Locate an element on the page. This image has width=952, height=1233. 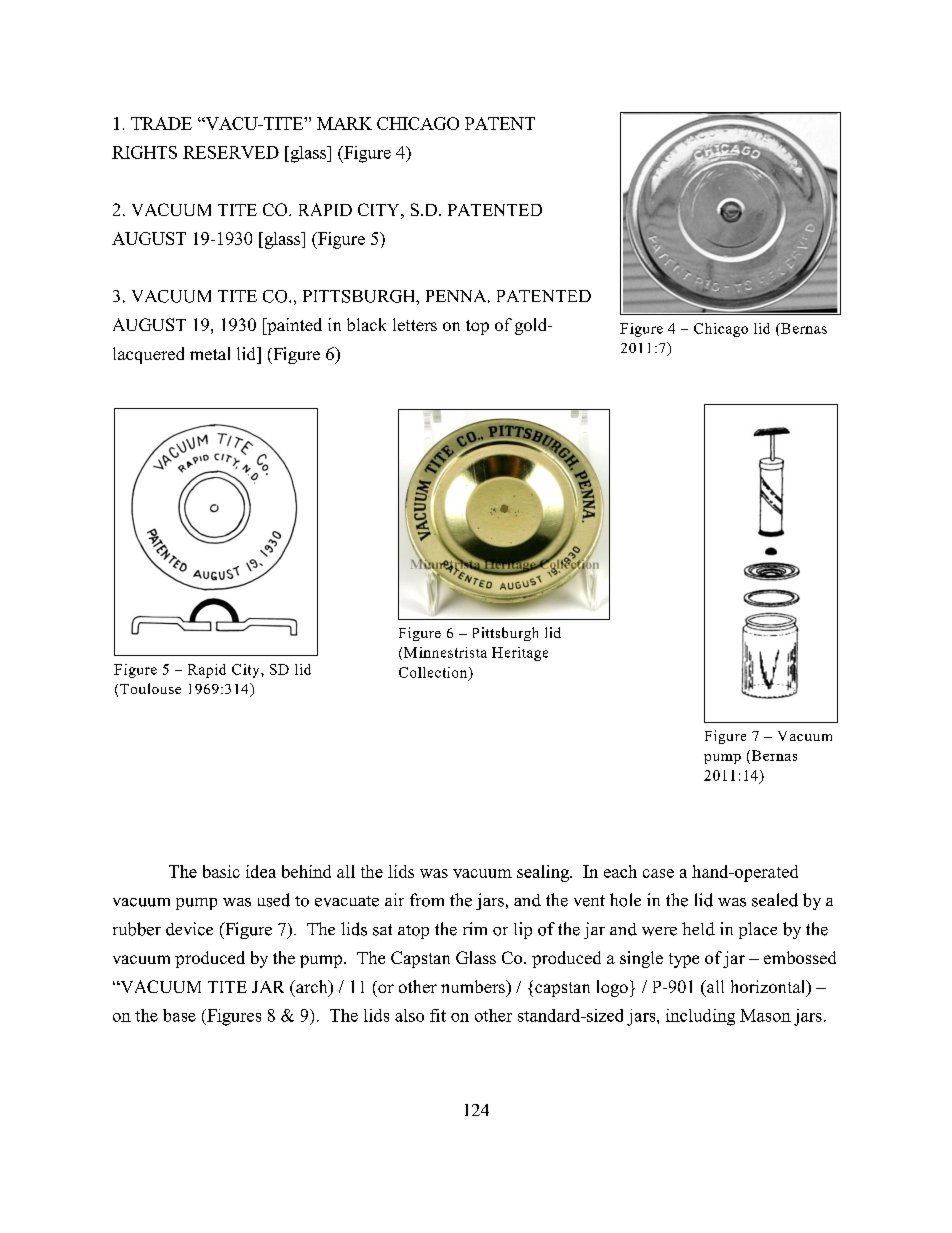
base is located at coordinates (179, 1015).
